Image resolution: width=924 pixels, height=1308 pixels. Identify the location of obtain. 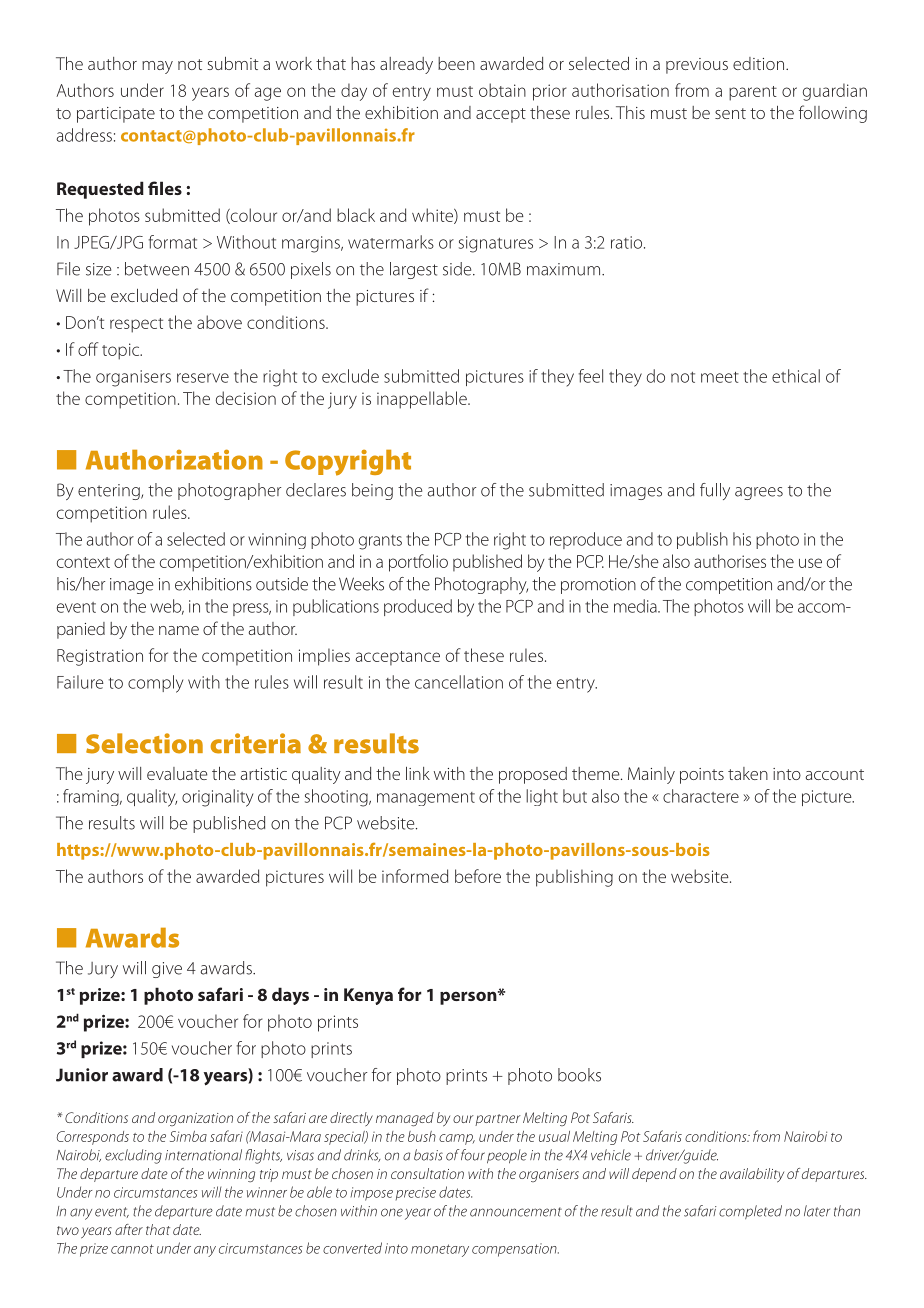
(502, 90).
